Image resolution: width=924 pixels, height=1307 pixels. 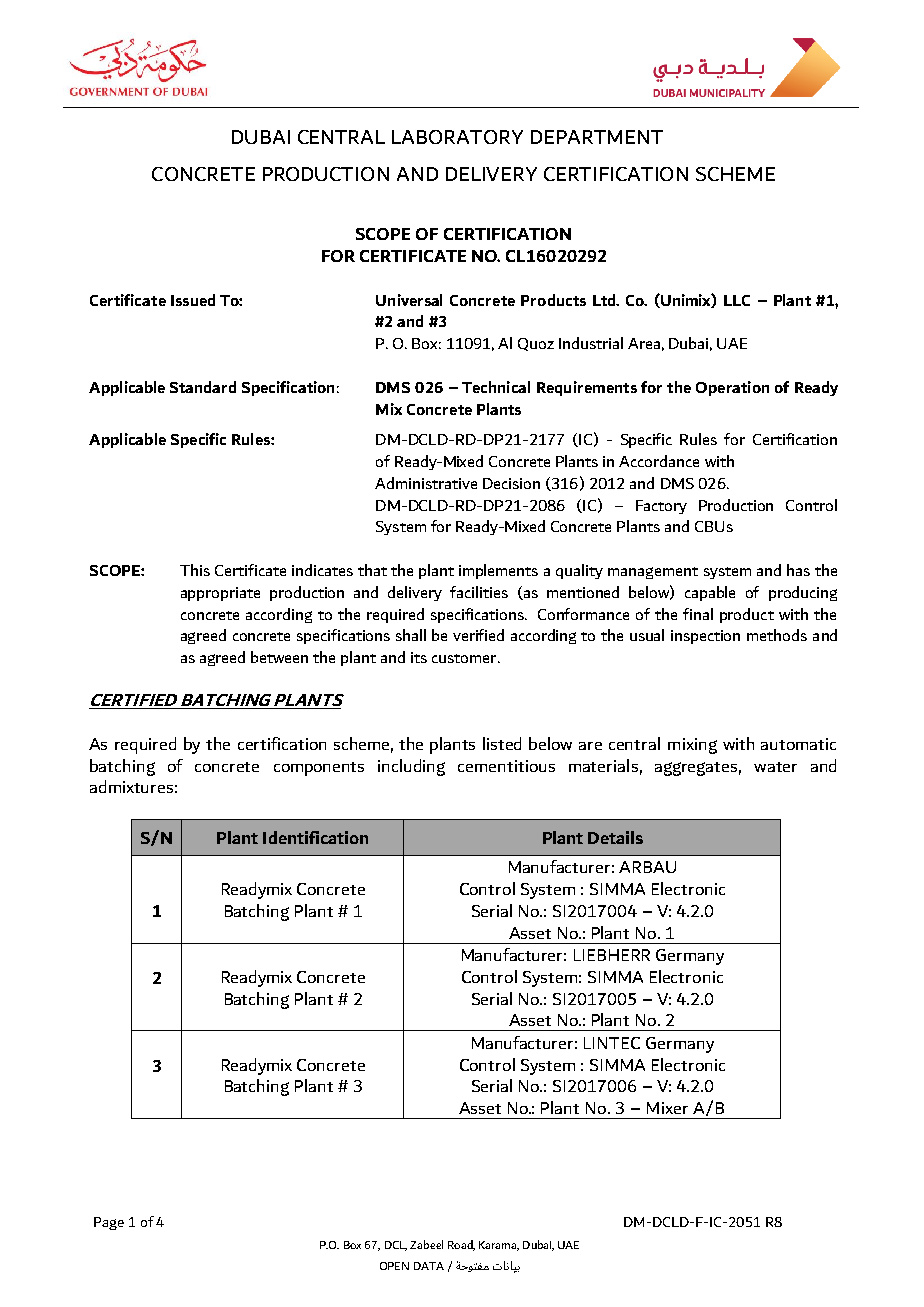 I want to click on Road, so click(x=461, y=1245).
